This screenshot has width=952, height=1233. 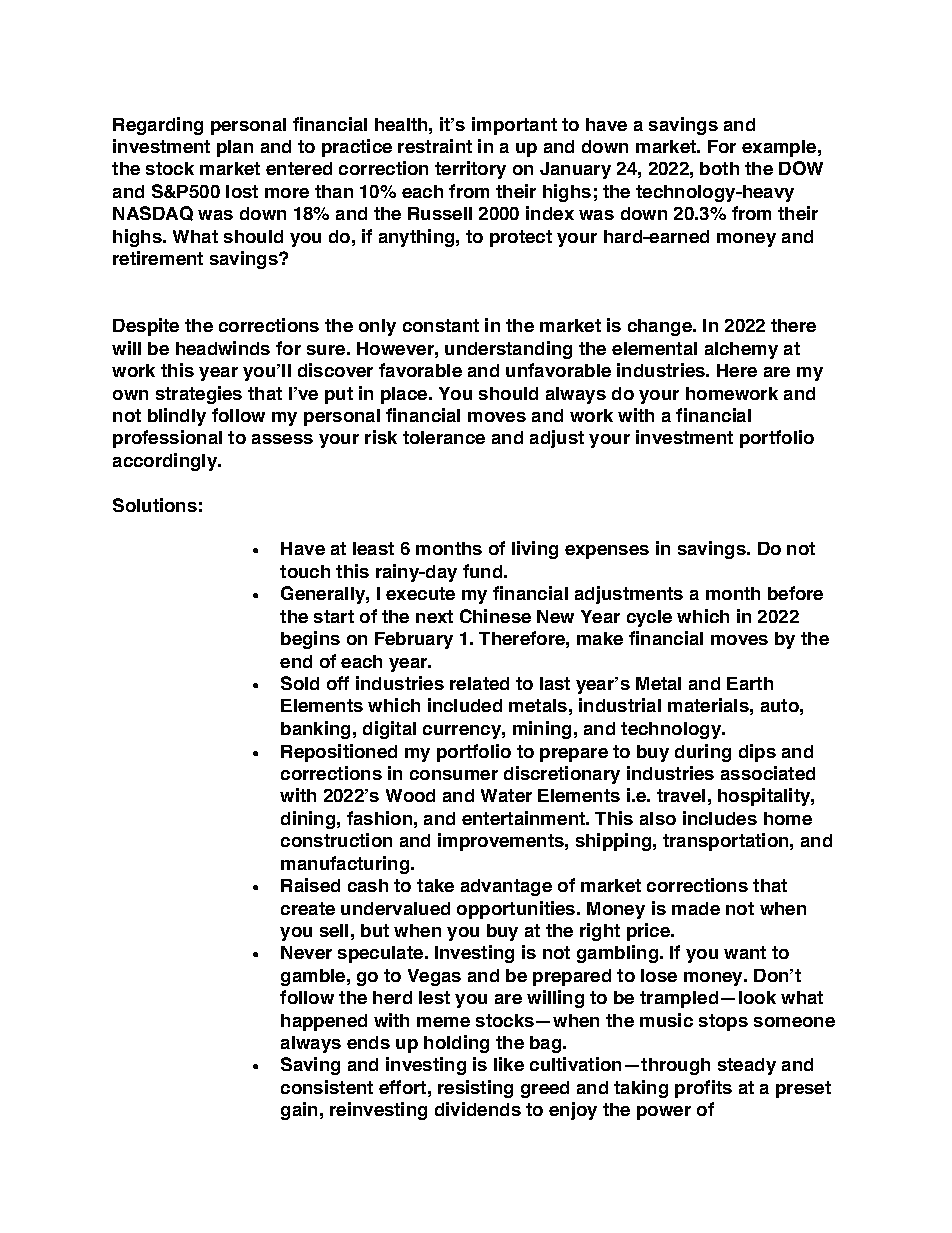 What do you see at coordinates (470, 170) in the screenshot?
I see `territory` at bounding box center [470, 170].
